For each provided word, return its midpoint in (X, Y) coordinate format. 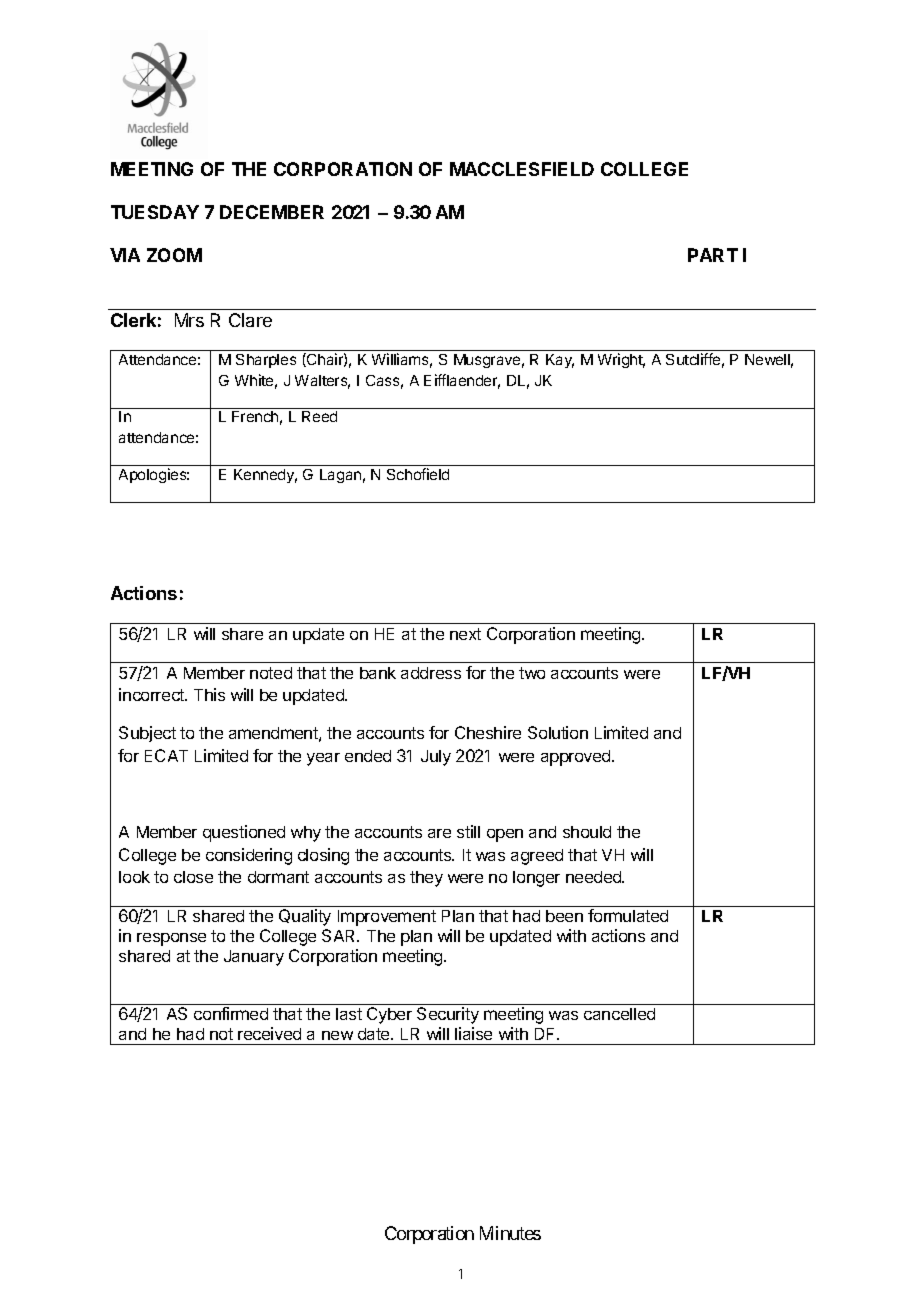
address (431, 673)
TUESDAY (155, 212)
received (269, 1033)
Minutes (510, 1233)
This (209, 694)
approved (577, 758)
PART (713, 255)
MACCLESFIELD (522, 169)
